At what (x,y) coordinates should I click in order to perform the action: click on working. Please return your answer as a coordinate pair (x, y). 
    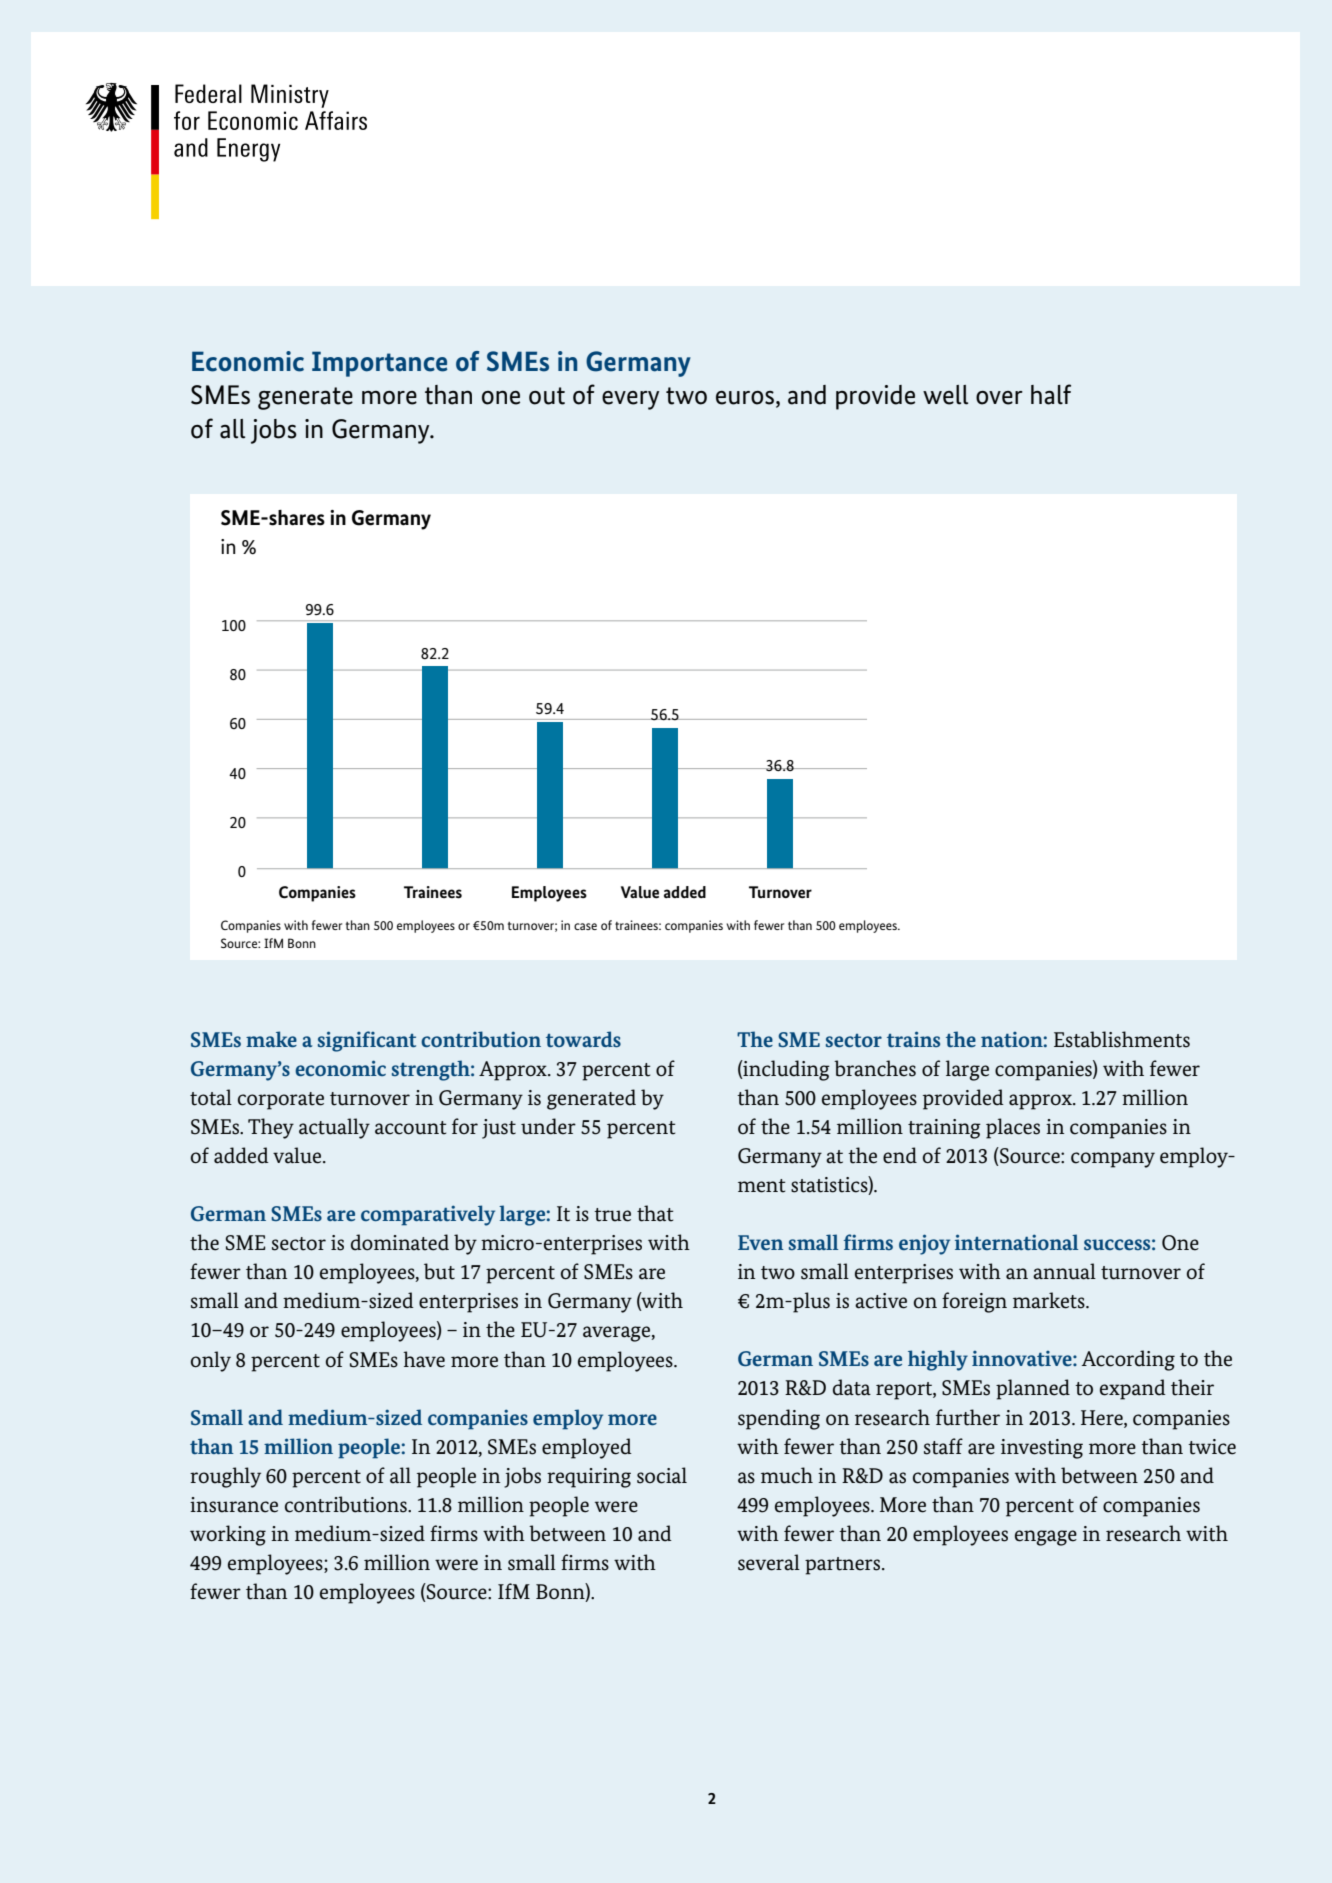
    Looking at the image, I should click on (228, 1535).
